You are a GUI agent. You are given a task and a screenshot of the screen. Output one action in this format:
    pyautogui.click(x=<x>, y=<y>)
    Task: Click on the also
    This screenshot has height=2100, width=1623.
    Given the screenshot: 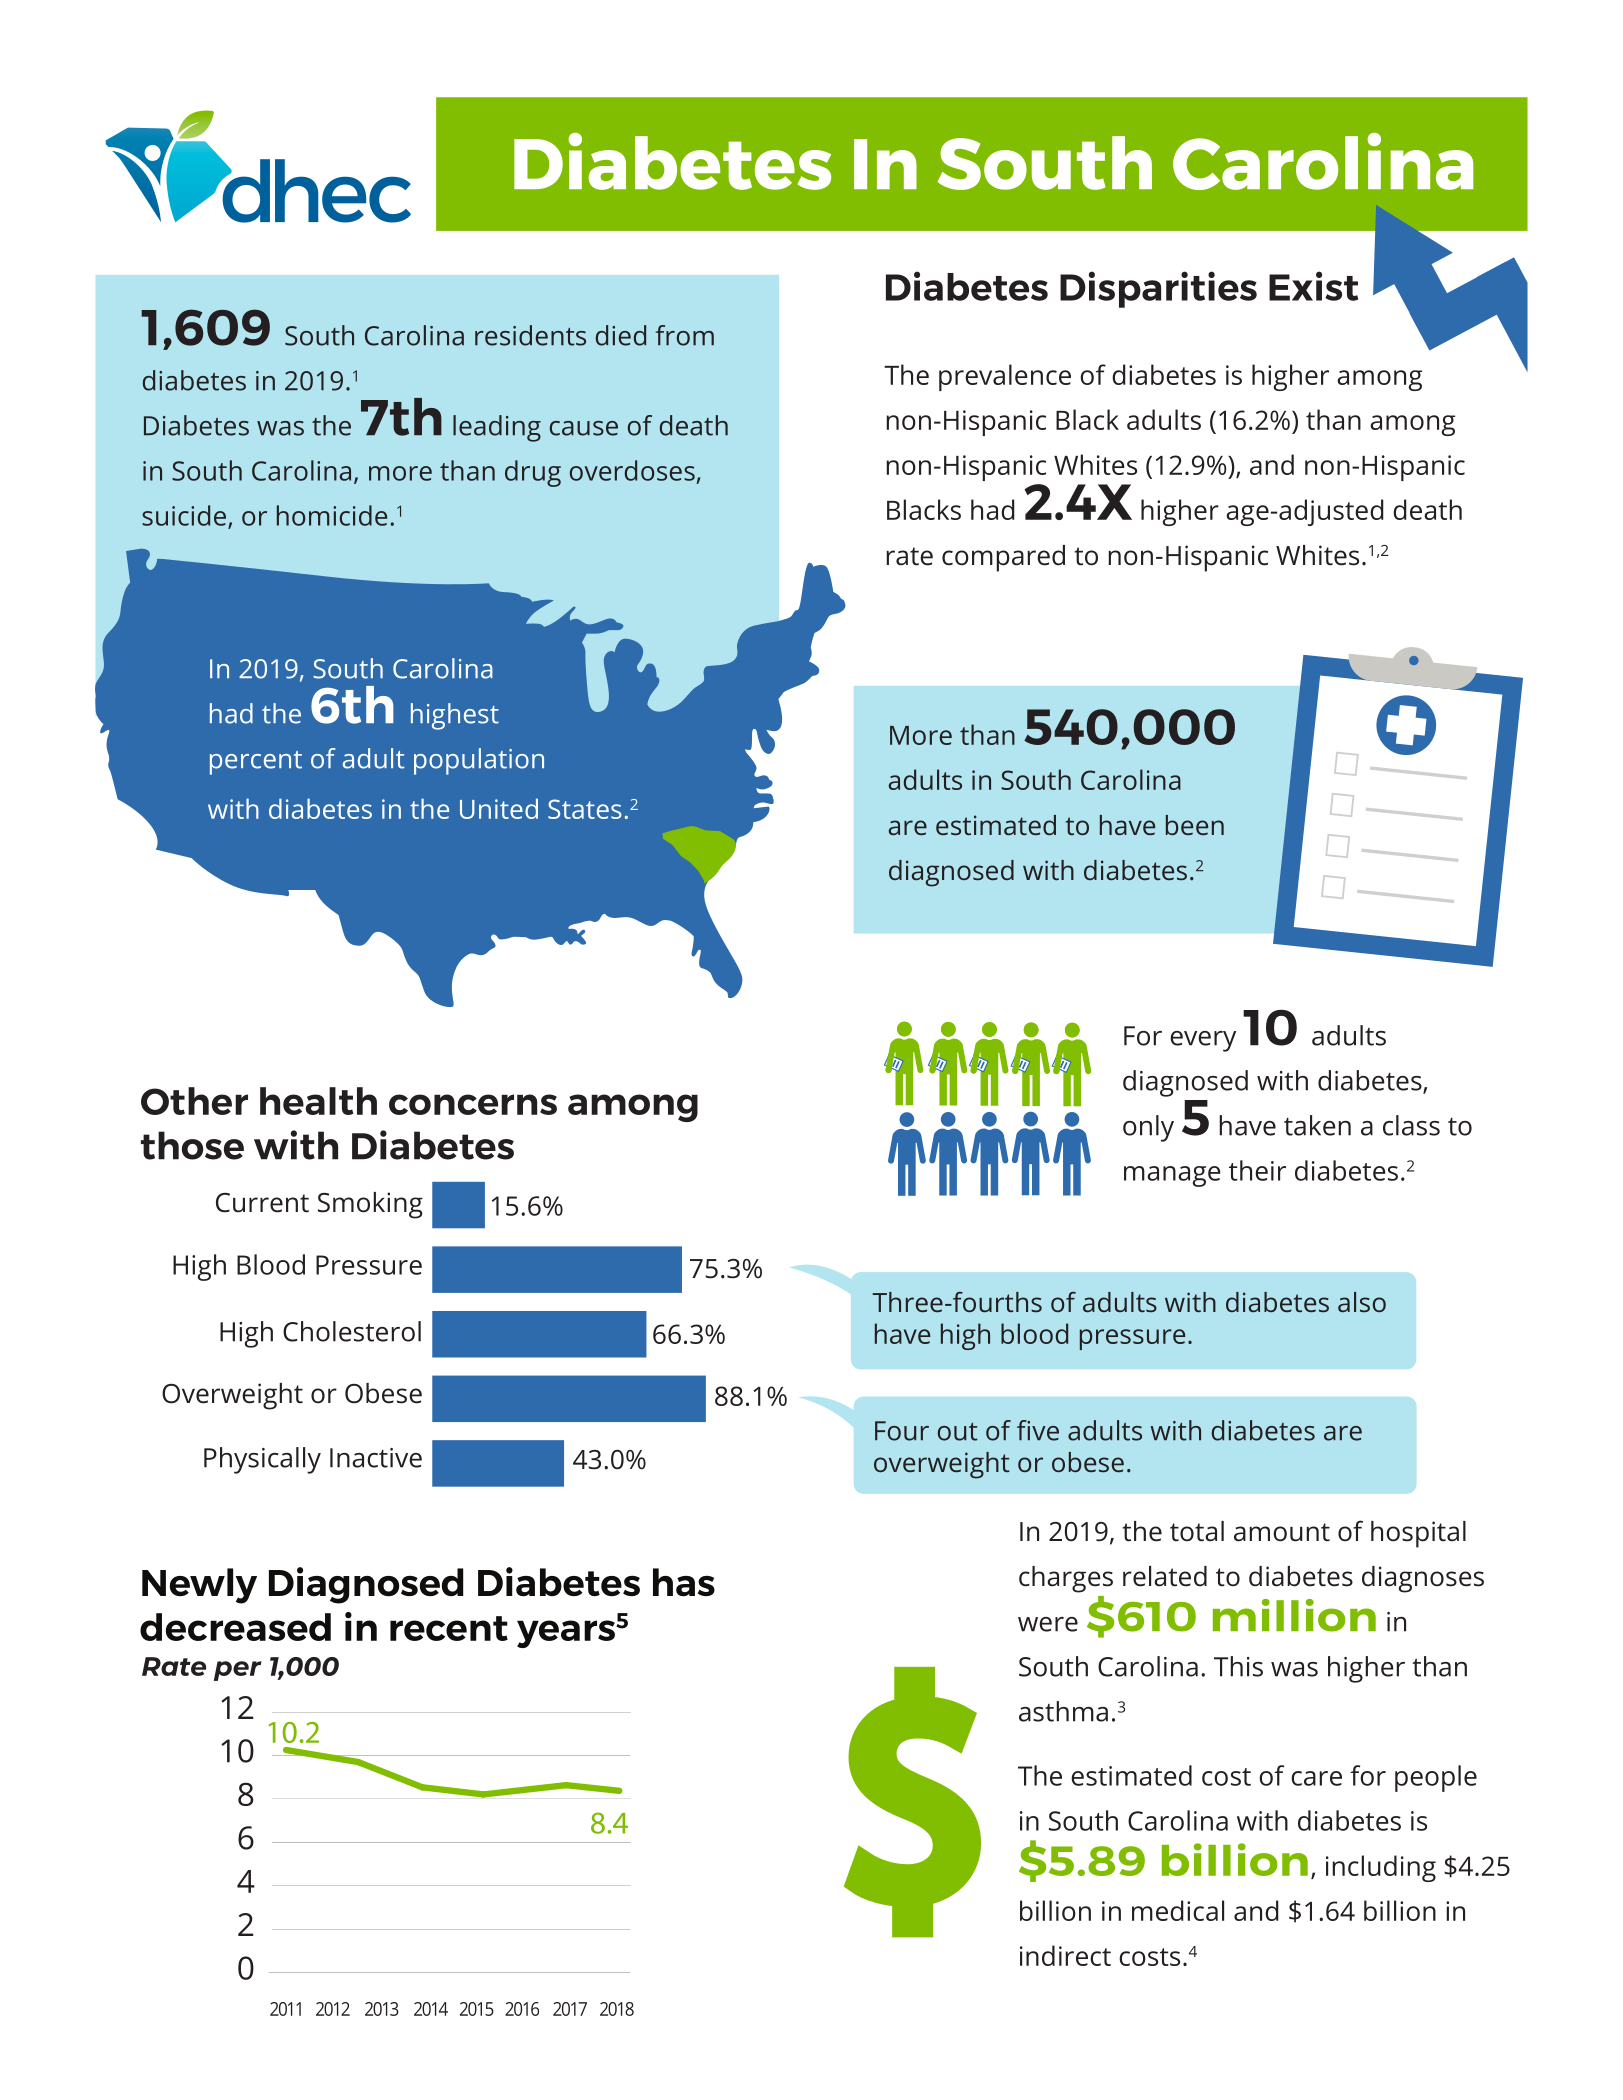 What is the action you would take?
    pyautogui.click(x=1362, y=1302)
